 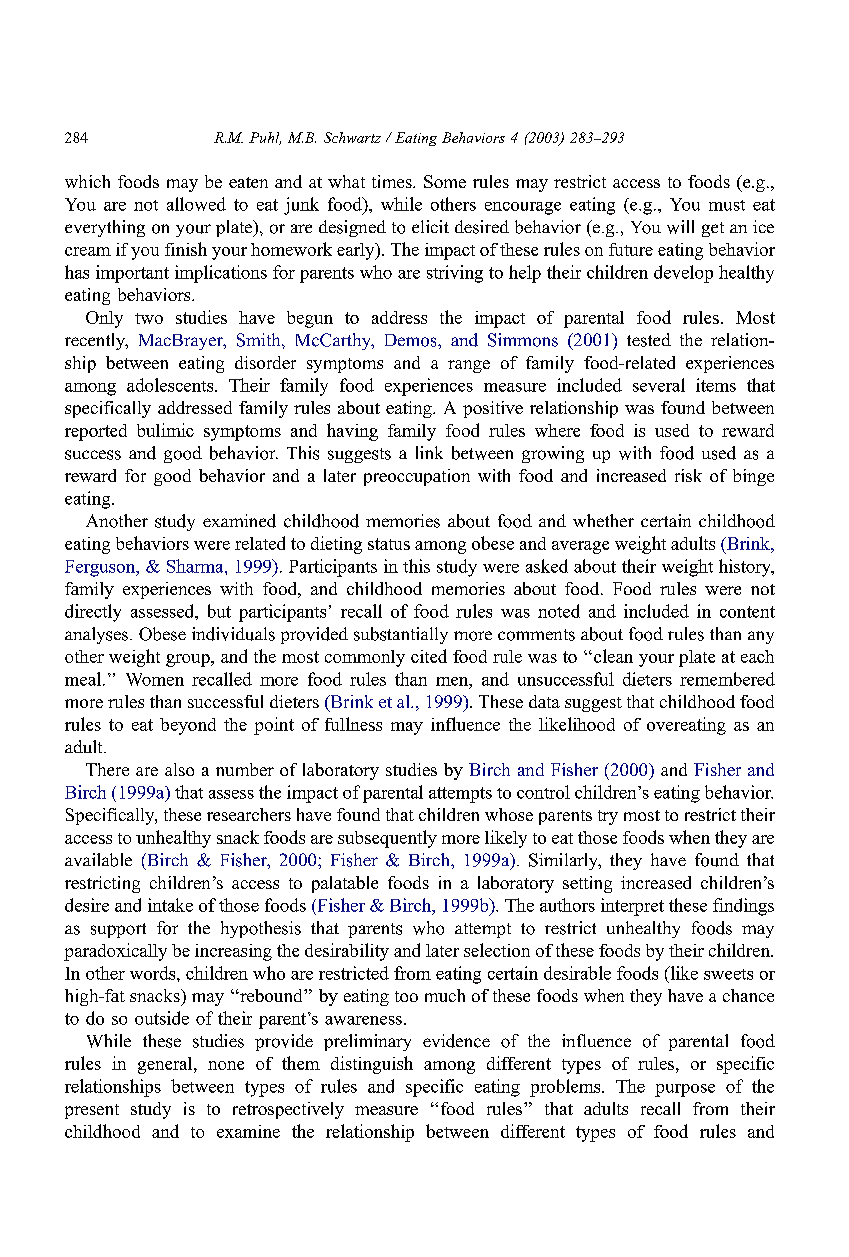 What do you see at coordinates (445, 181) in the image?
I see `Some` at bounding box center [445, 181].
